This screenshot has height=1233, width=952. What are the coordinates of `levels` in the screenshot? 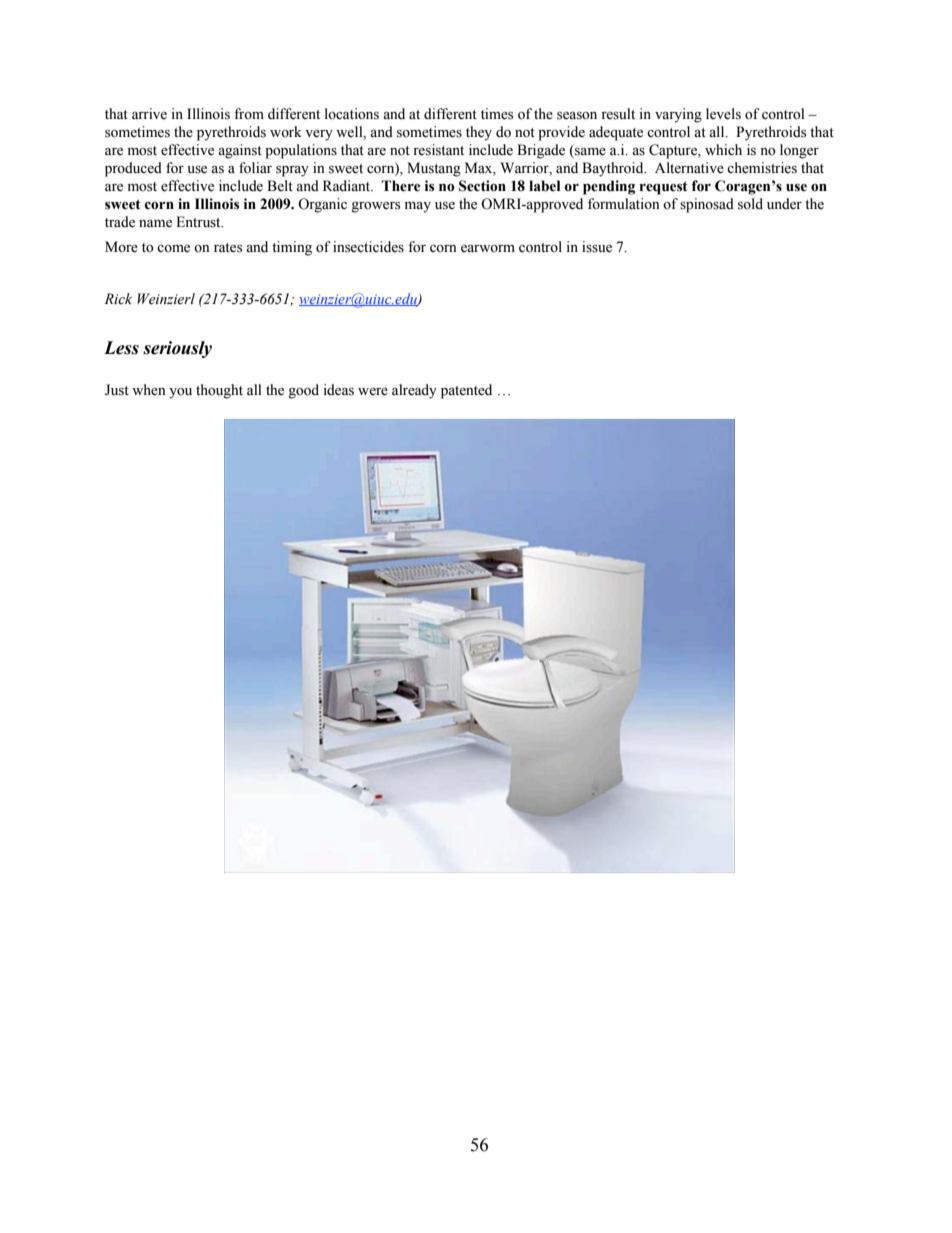 It's located at (723, 114).
